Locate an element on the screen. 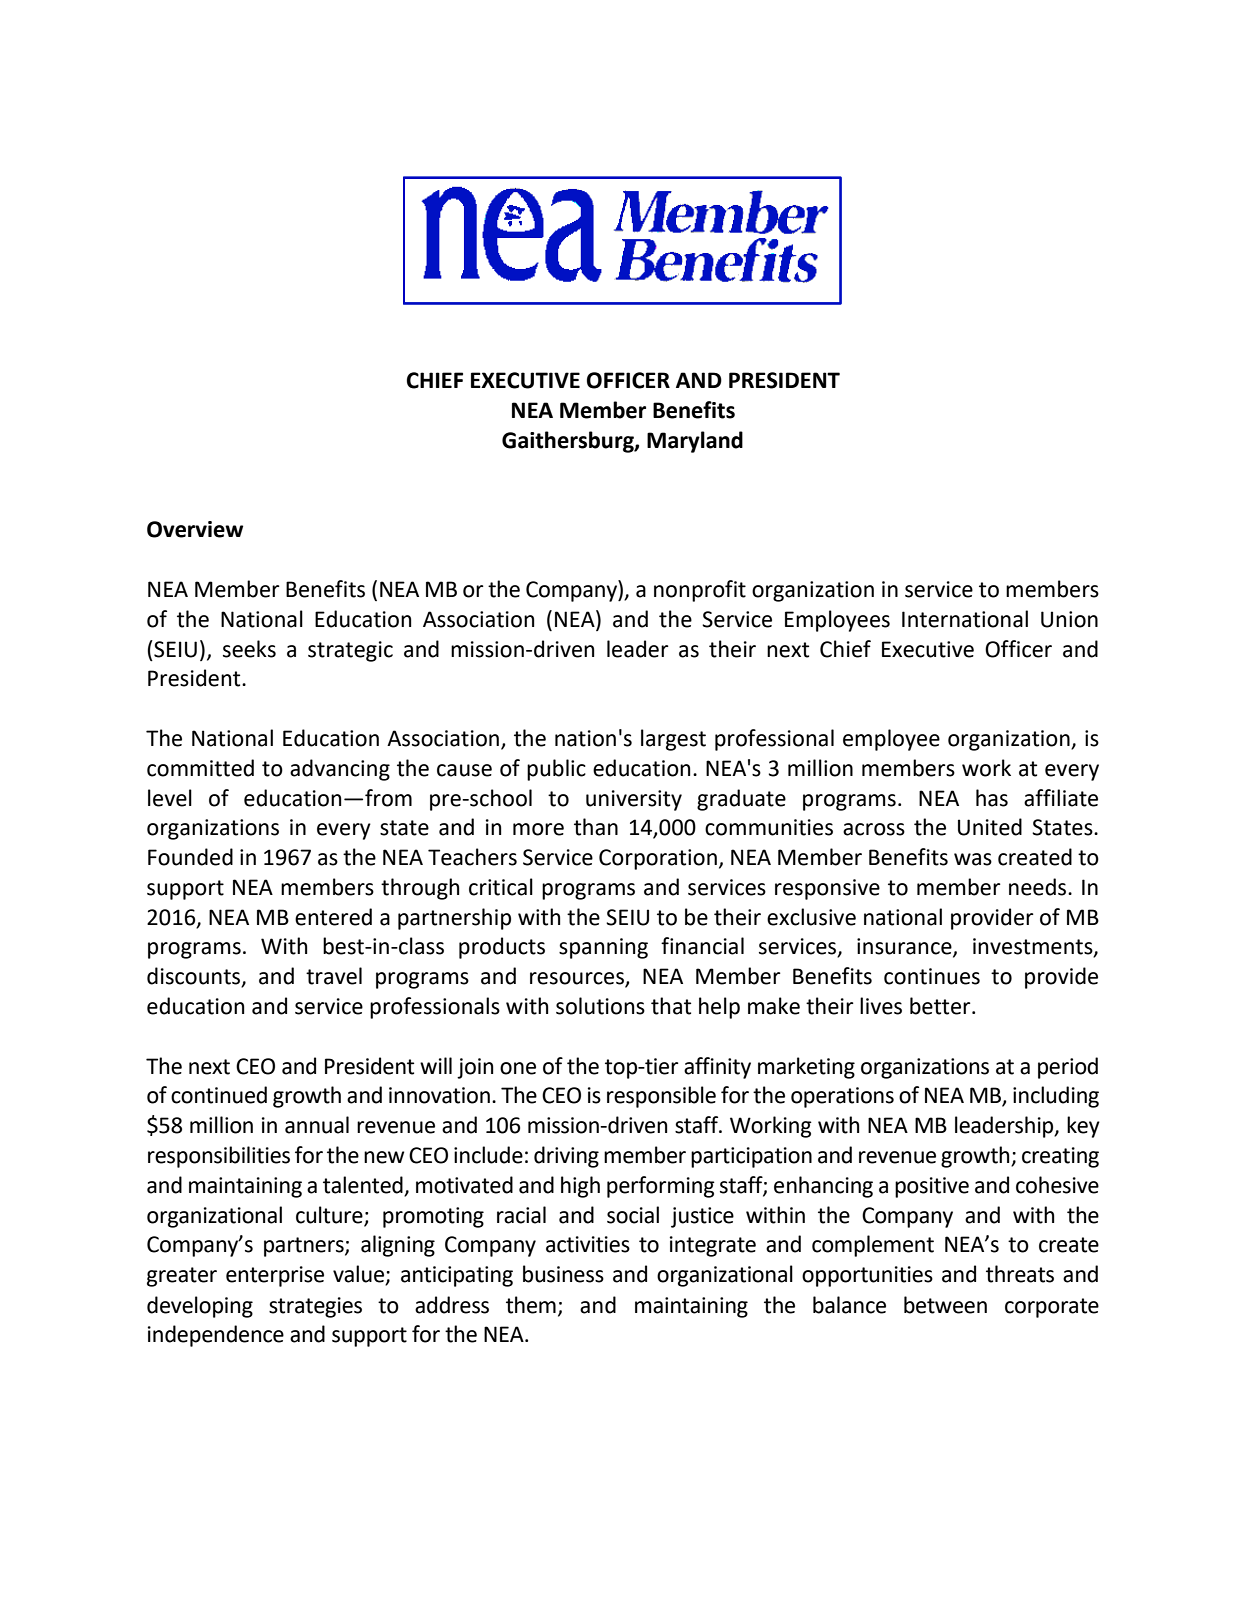  Maryland is located at coordinates (695, 442).
